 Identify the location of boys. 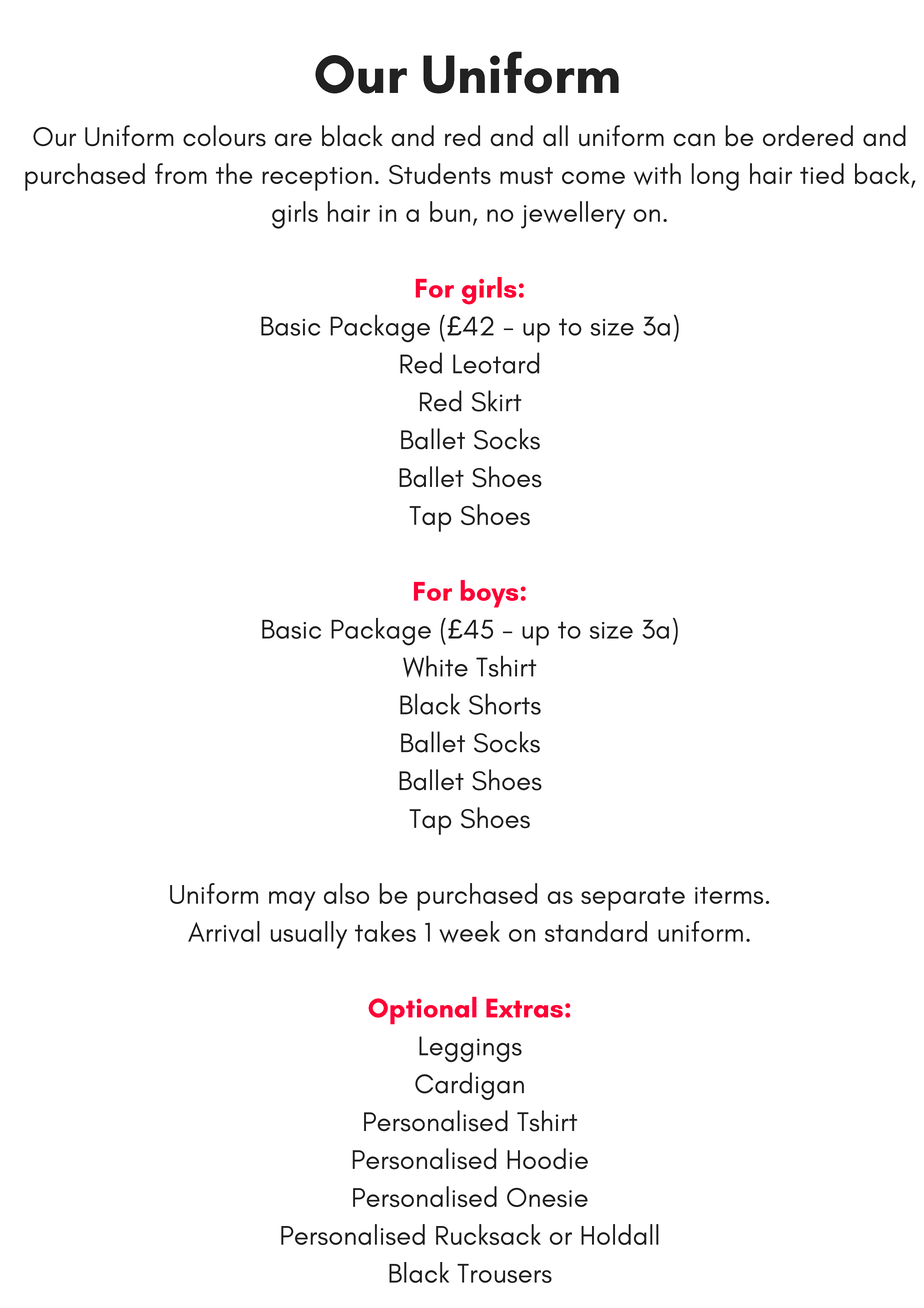
(489, 594).
